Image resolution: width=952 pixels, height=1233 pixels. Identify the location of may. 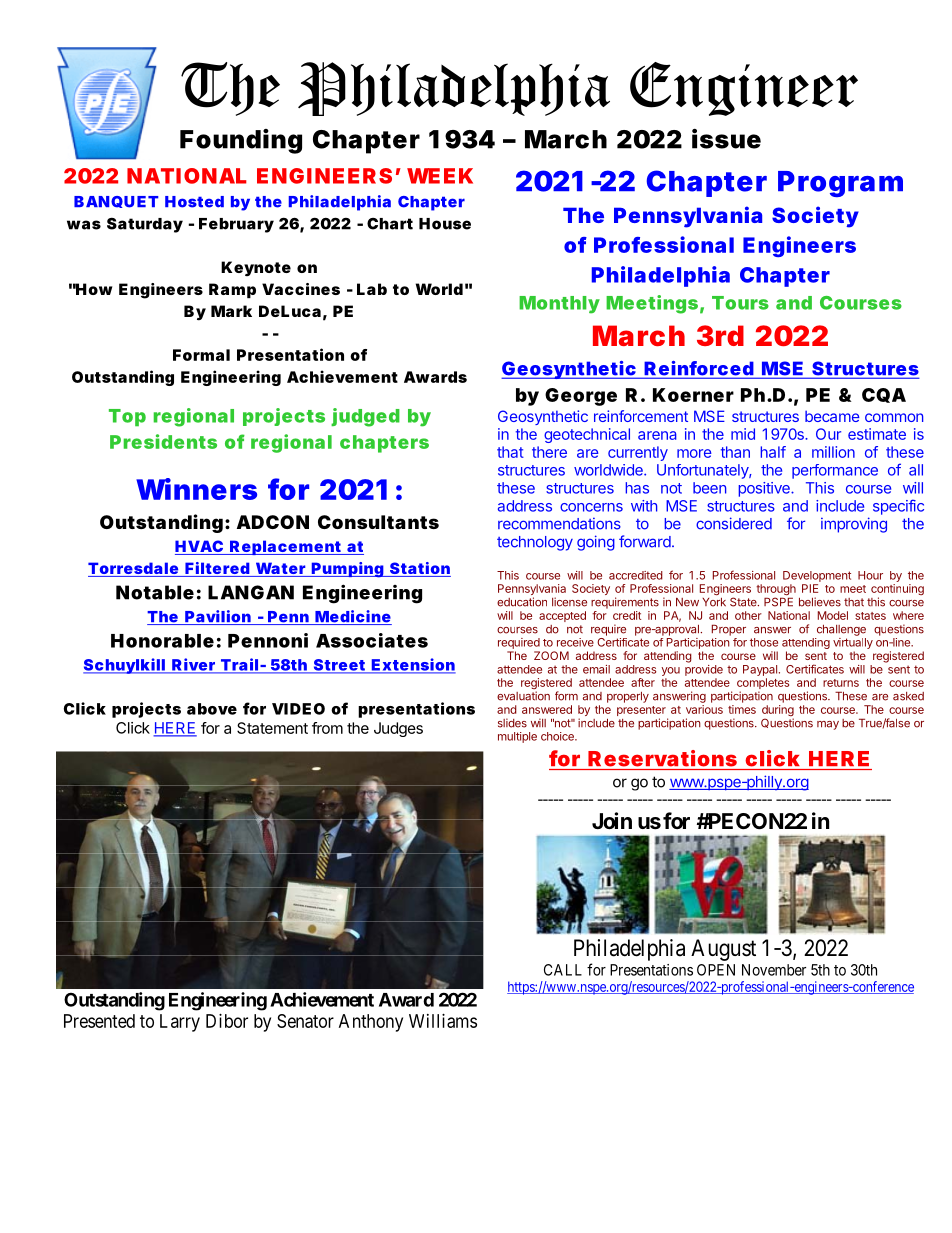
(828, 725).
